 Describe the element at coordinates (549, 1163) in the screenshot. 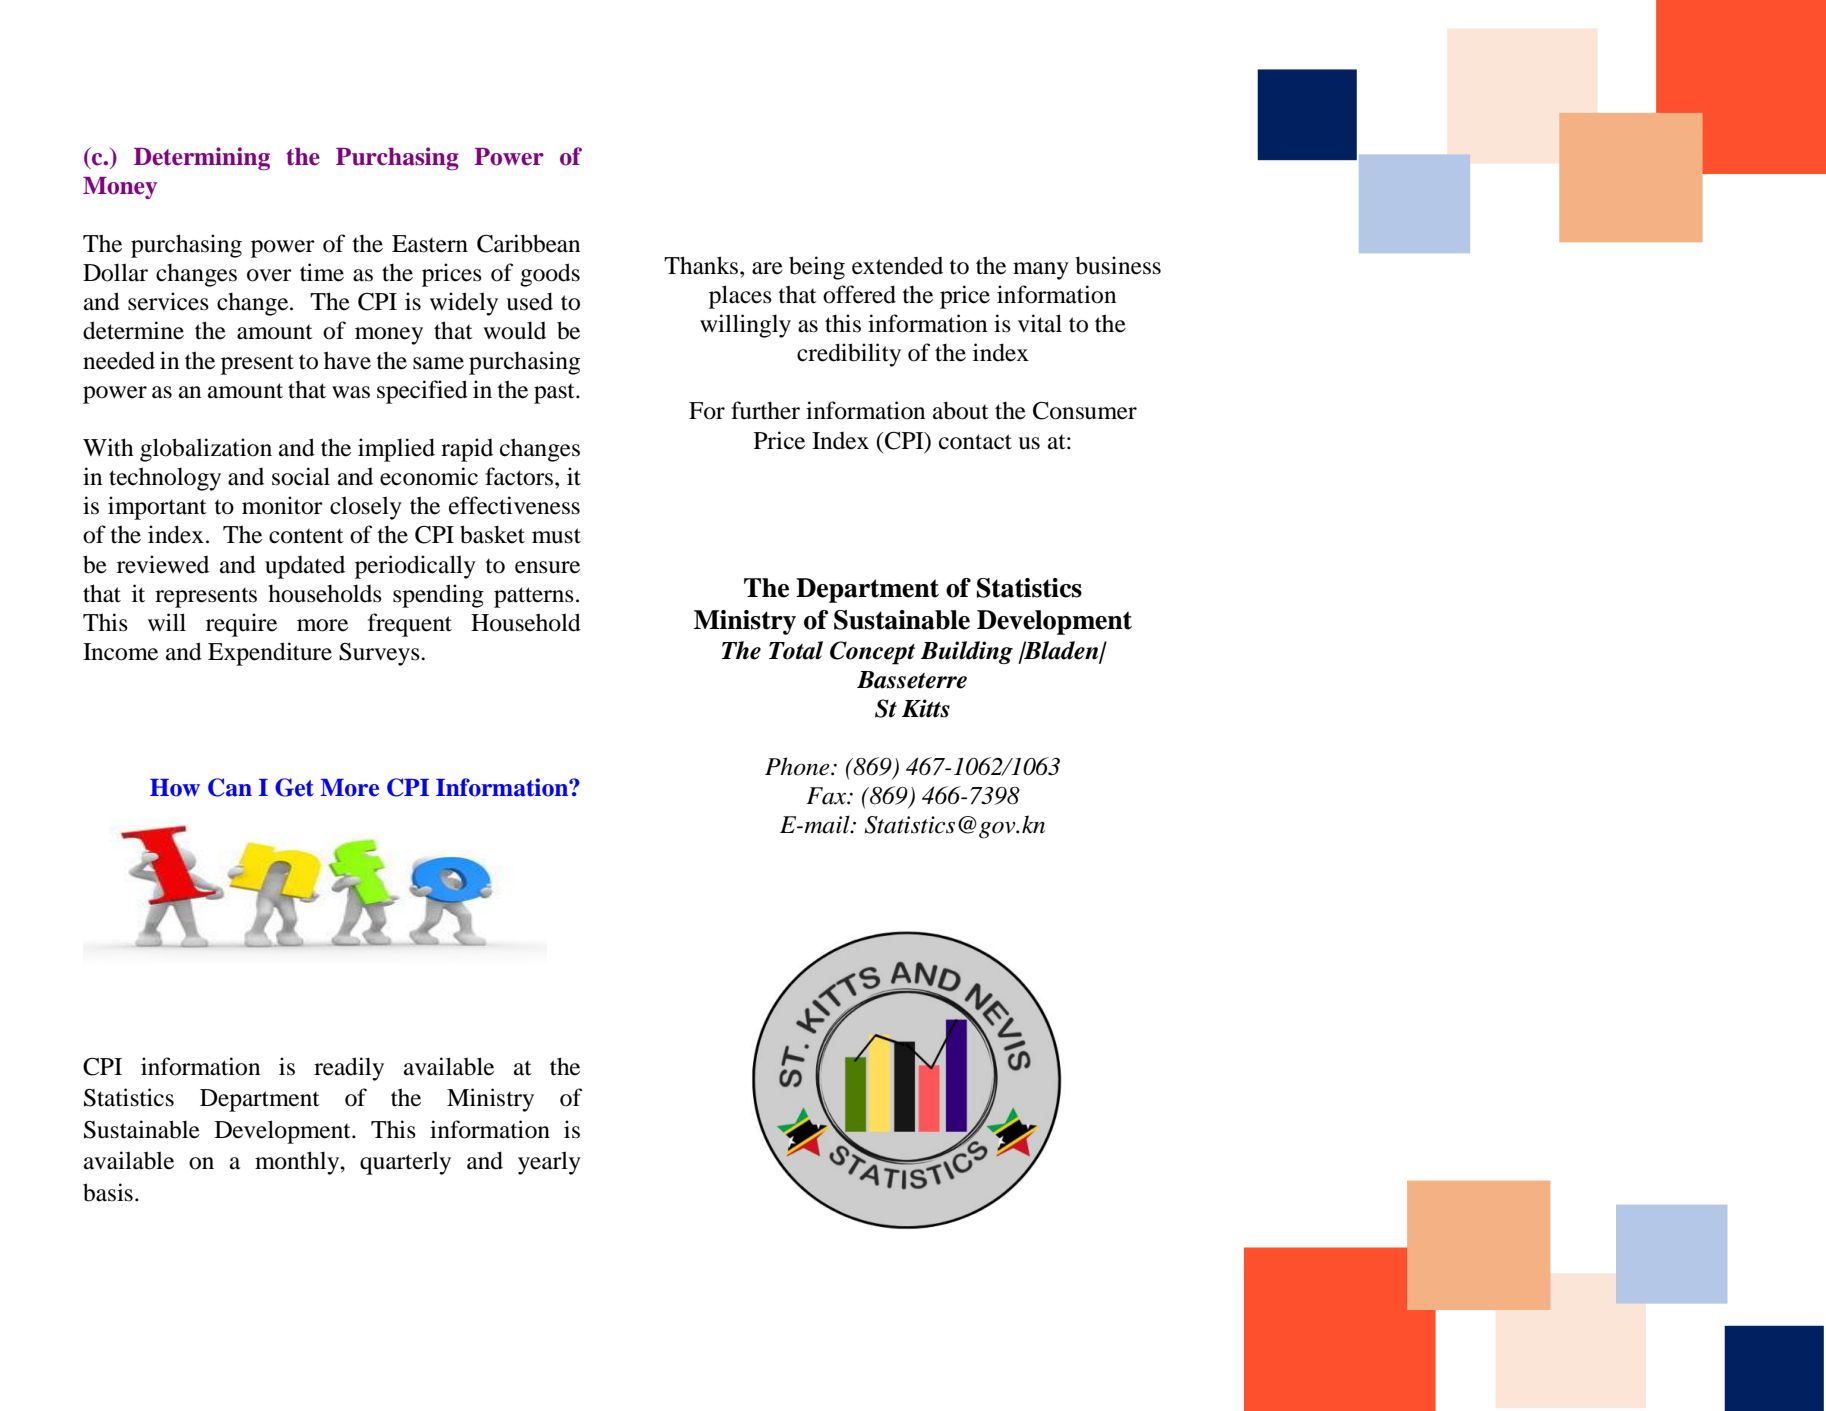

I see `yearly` at that location.
